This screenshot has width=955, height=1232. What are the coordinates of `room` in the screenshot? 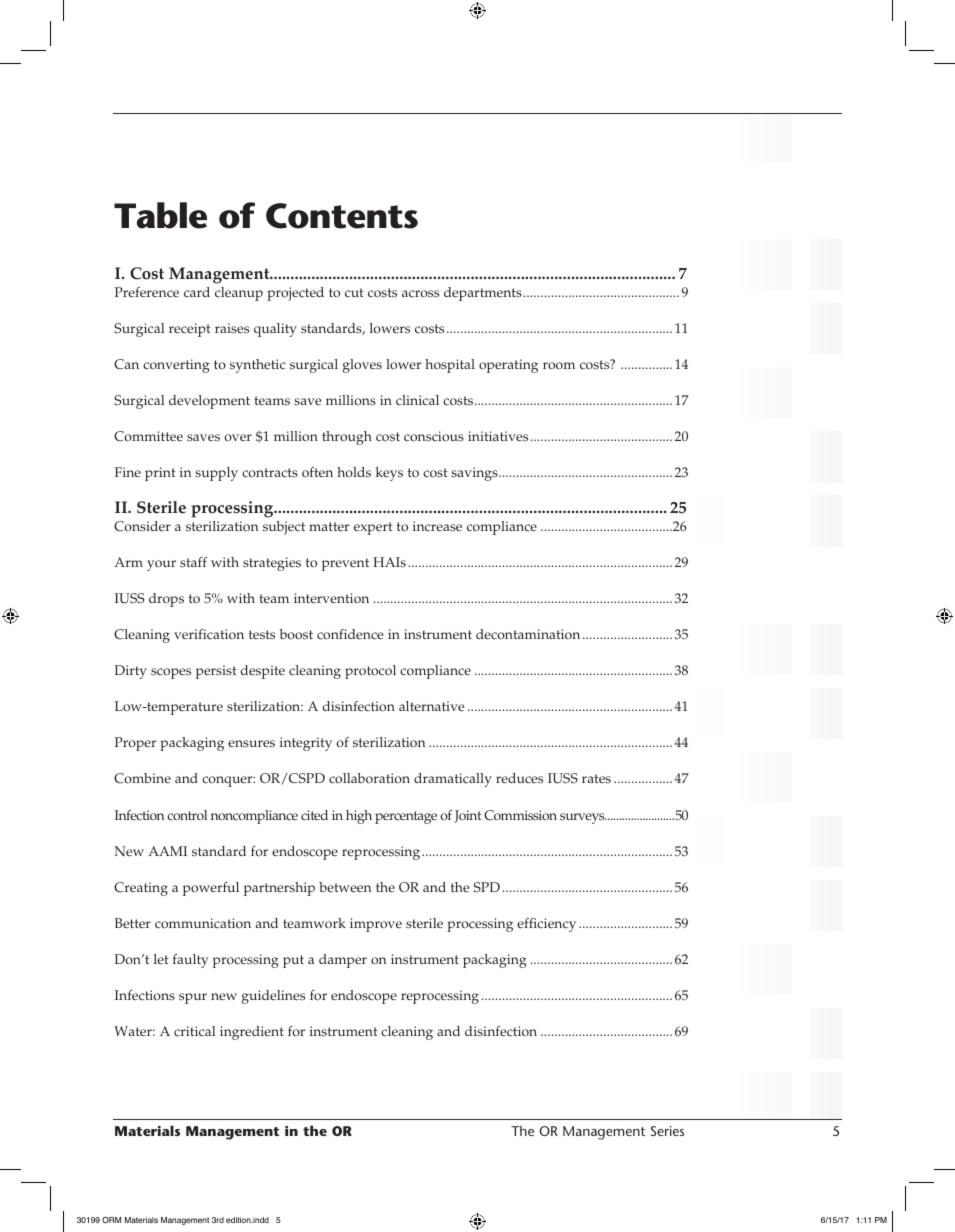 It's located at (559, 366).
